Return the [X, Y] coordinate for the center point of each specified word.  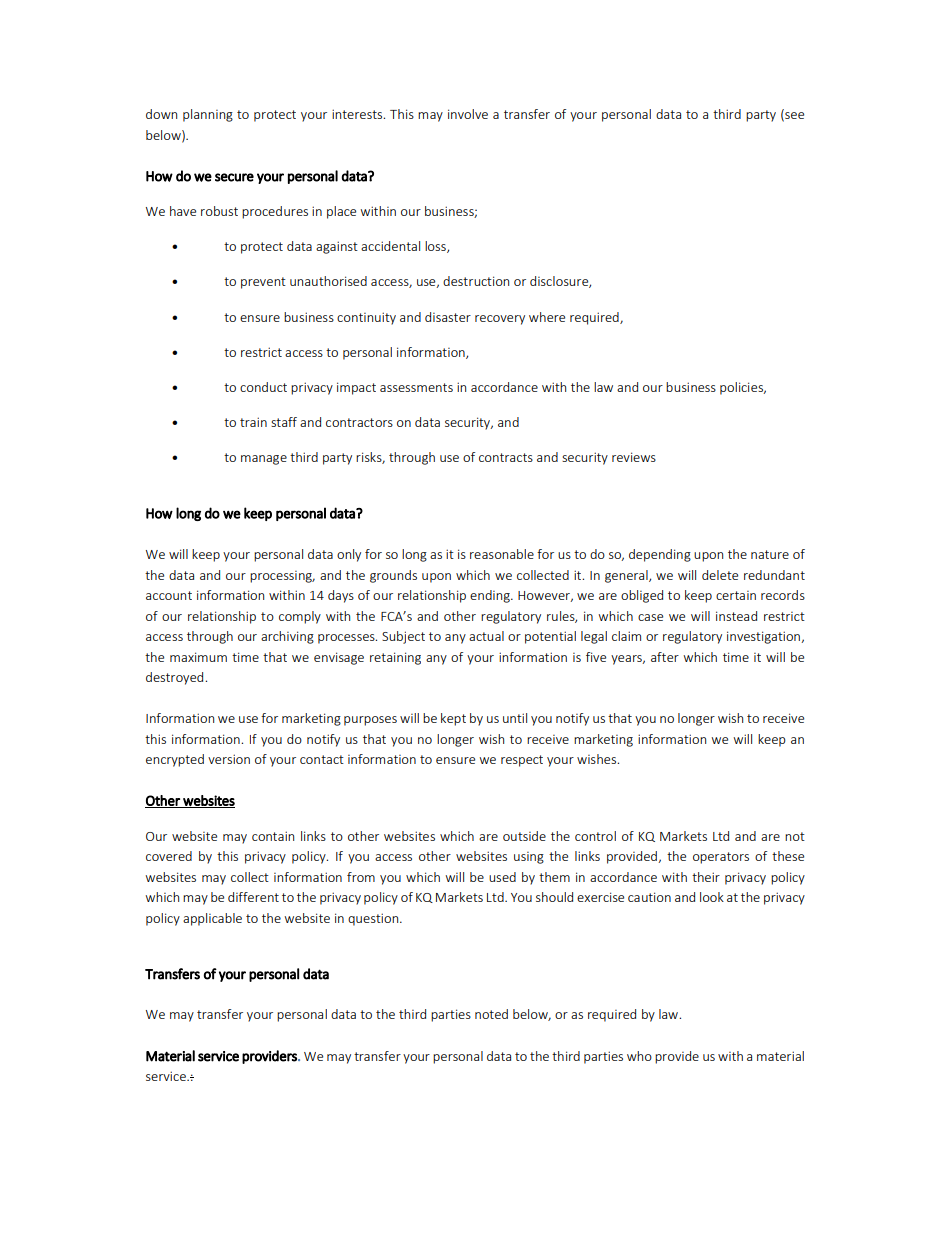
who [639, 1056]
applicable [212, 919]
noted [491, 1014]
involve [468, 114]
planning [208, 115]
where [547, 317]
